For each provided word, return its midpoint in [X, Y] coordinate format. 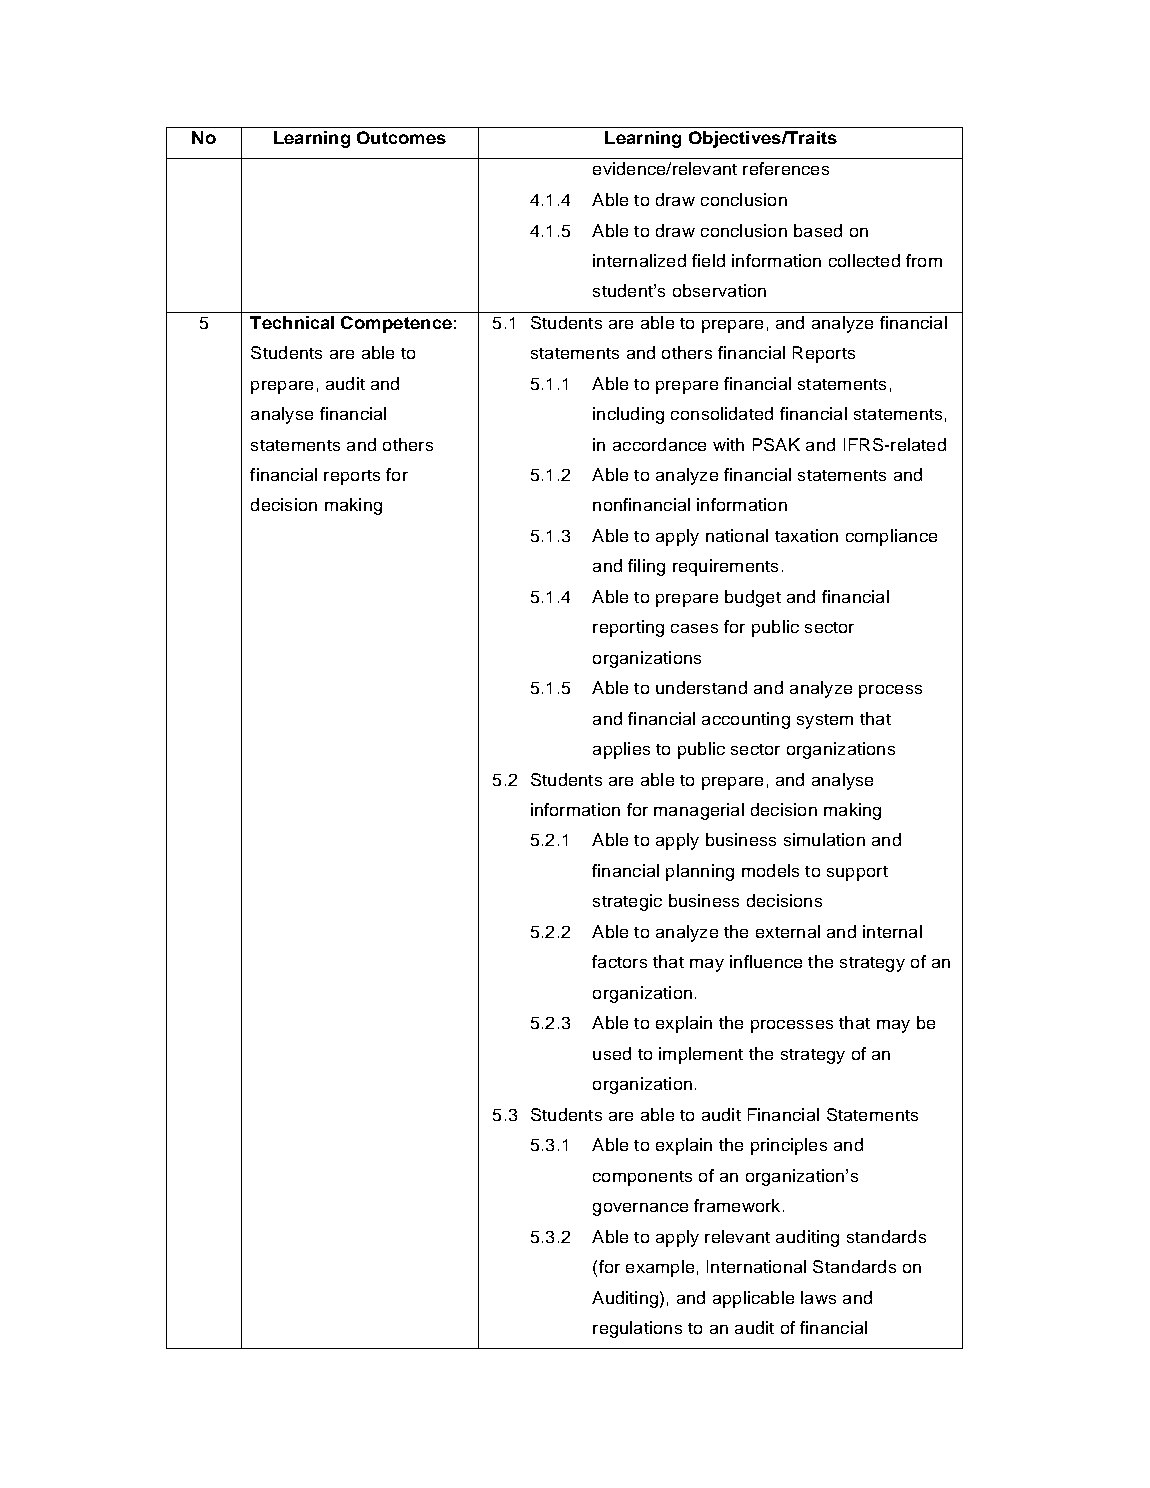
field [708, 260]
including [628, 415]
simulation [824, 839]
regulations [637, 1329]
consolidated [722, 413]
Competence [396, 324]
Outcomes [401, 137]
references [786, 168]
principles [789, 1146]
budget [753, 598]
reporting [628, 628]
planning [700, 872]
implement [701, 1055]
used [612, 1053]
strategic [627, 902]
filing [646, 567]
